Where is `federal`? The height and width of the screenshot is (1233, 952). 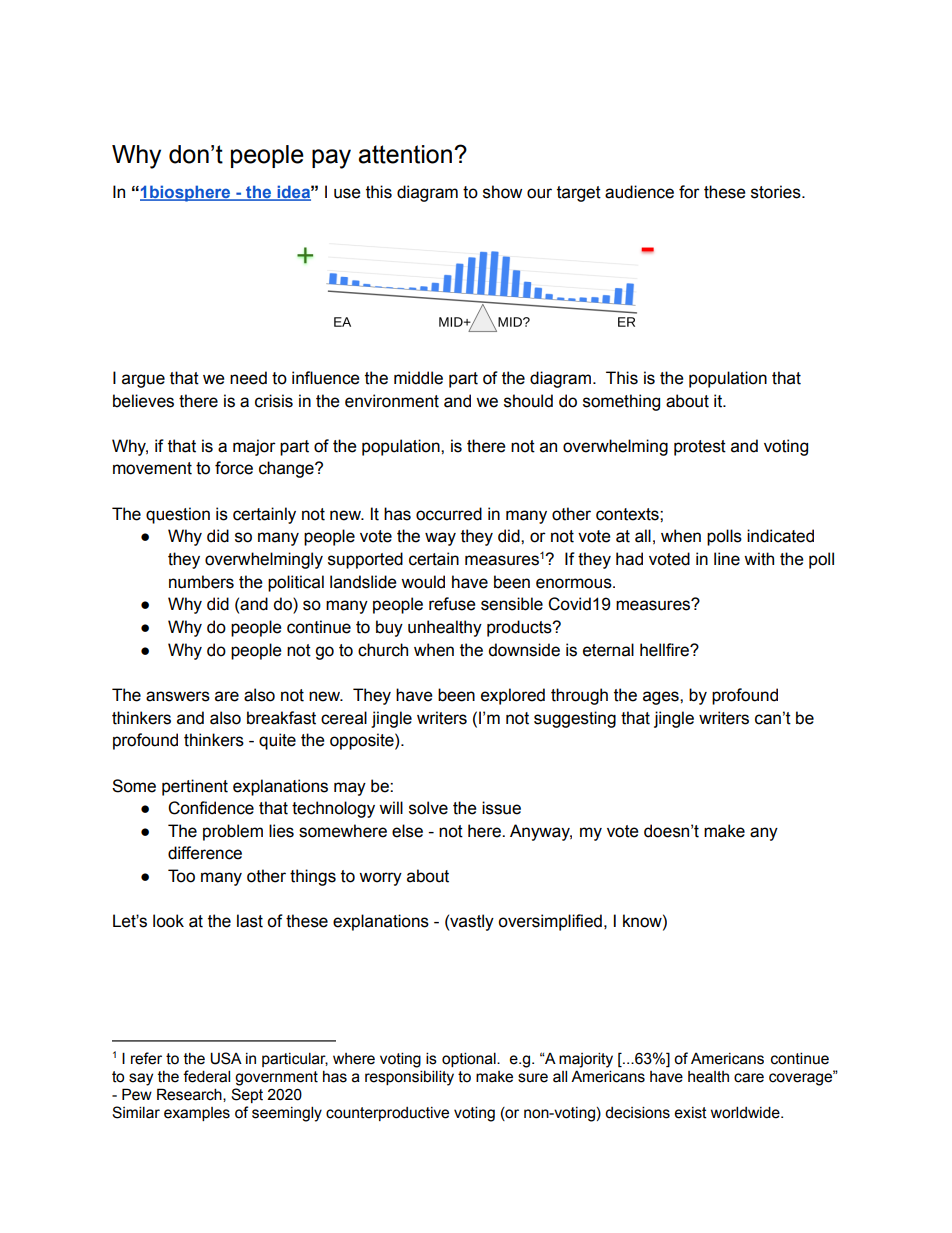
federal is located at coordinates (206, 1076).
